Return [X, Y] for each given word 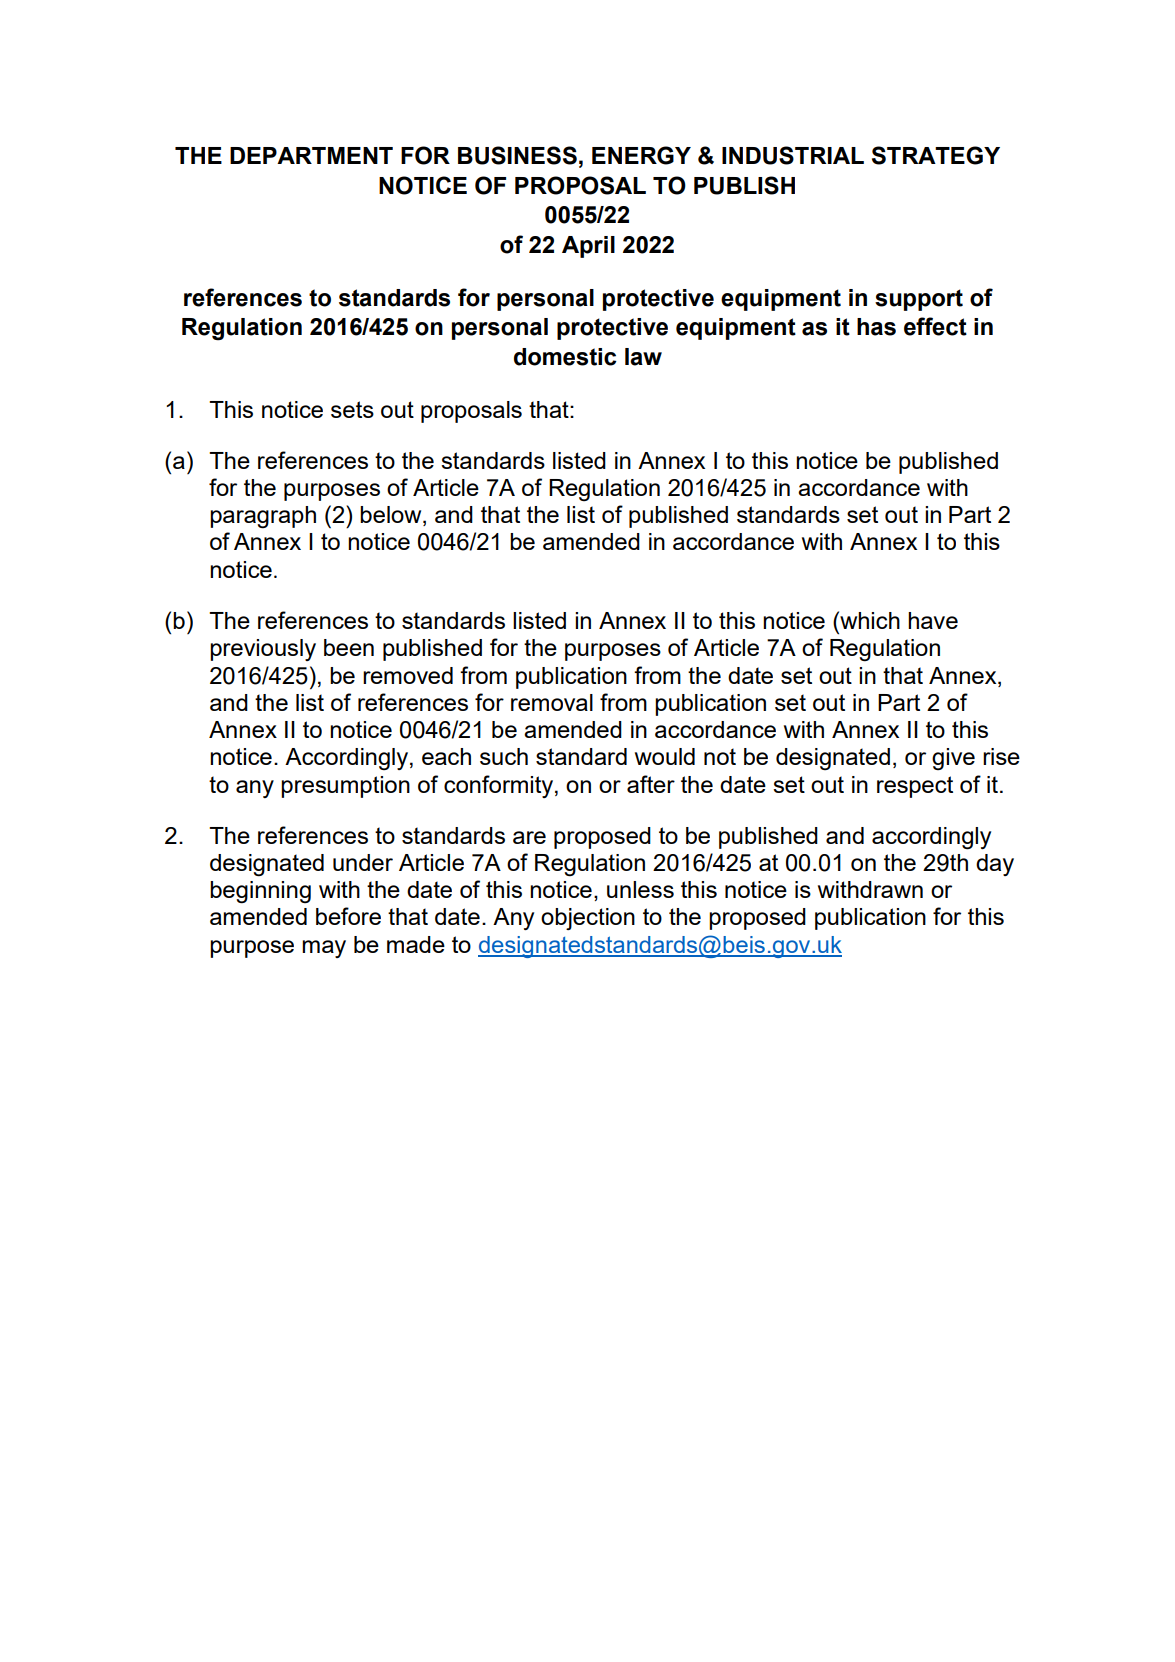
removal [552, 702]
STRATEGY [936, 155]
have [933, 620]
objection [588, 919]
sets [352, 409]
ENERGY [641, 155]
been [349, 647]
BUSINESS [517, 155]
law [643, 357]
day [995, 865]
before [348, 916]
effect [935, 326]
